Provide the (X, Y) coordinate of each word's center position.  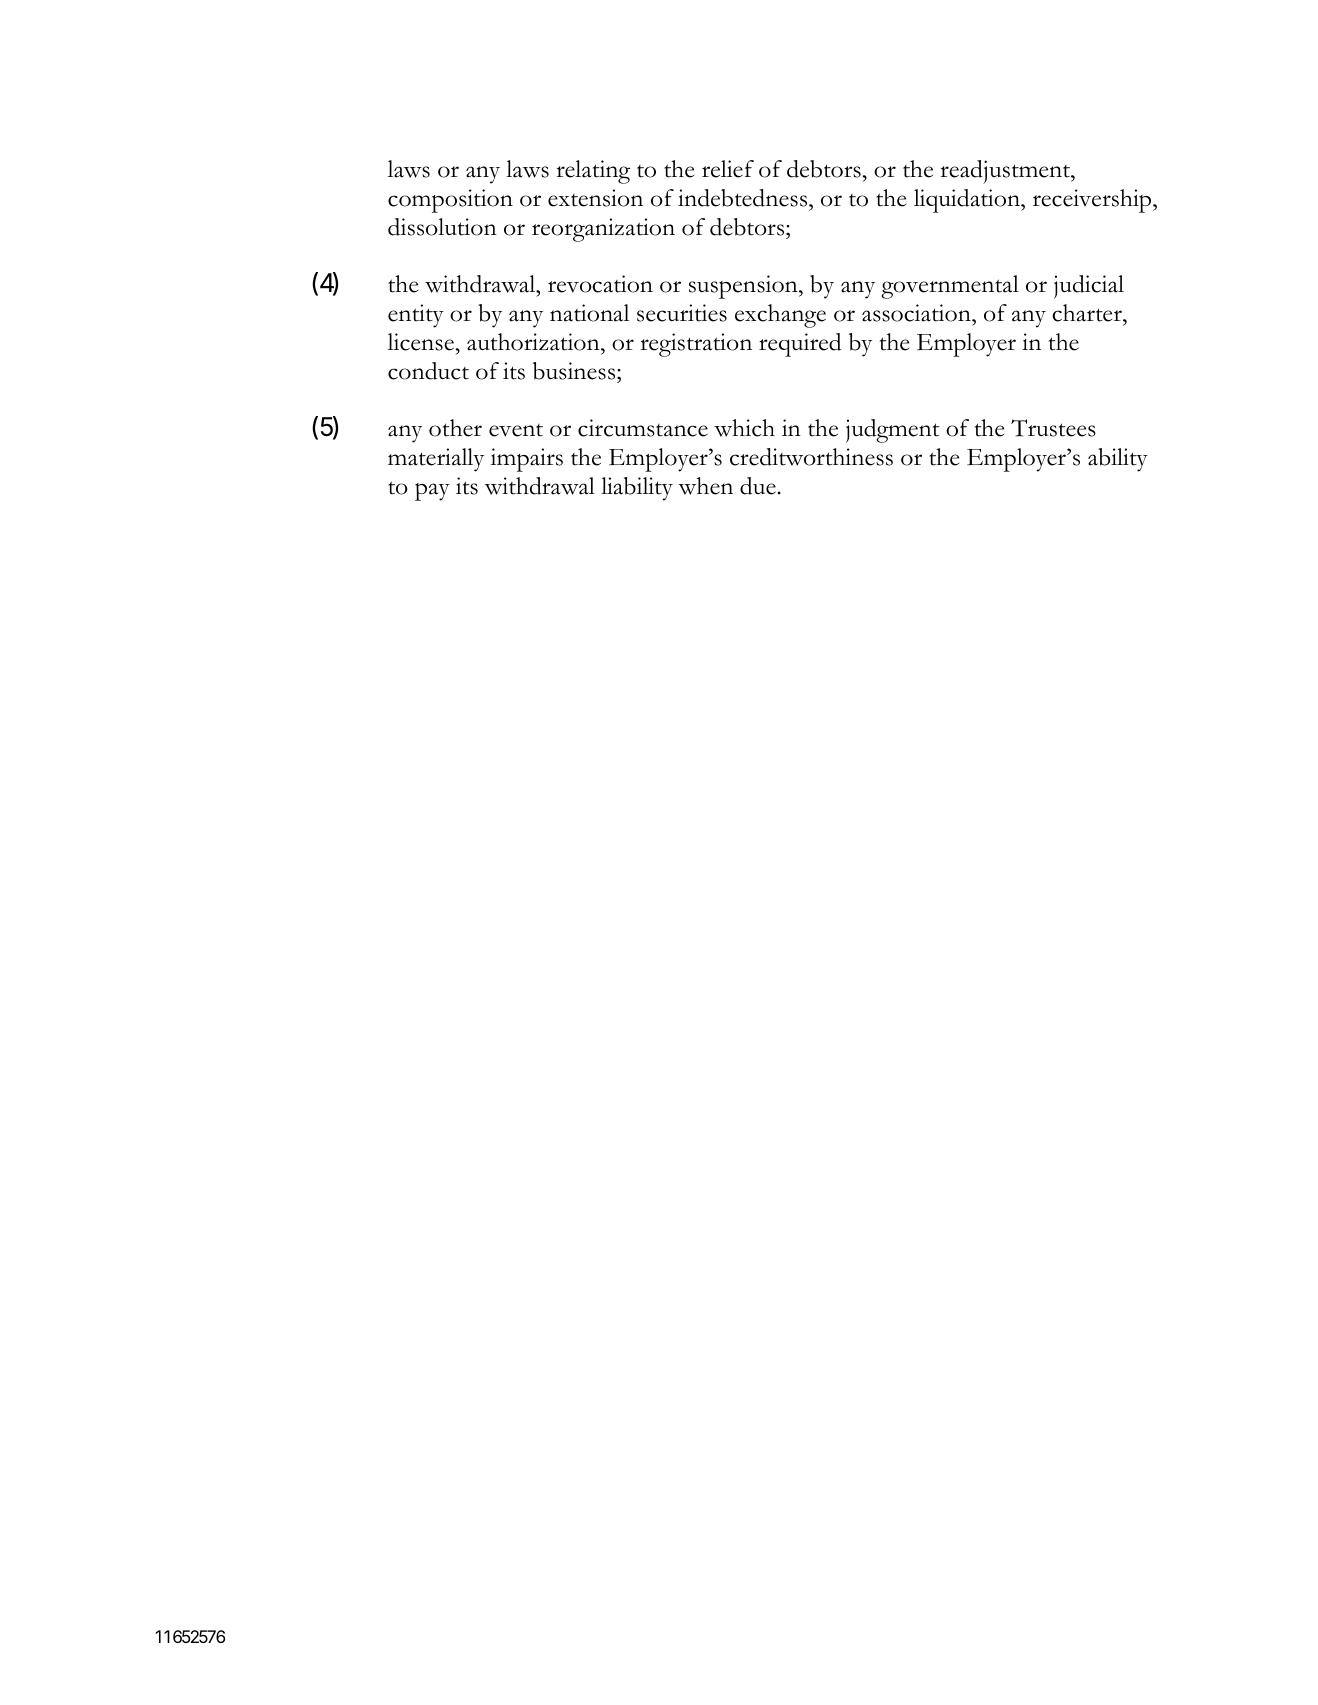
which (744, 428)
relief (728, 169)
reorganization (603, 230)
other (455, 428)
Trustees (1053, 428)
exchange (780, 316)
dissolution (442, 227)
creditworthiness (811, 457)
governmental (950, 287)
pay (432, 492)
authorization (534, 342)
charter (1088, 313)
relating (593, 172)
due (758, 486)
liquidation (968, 201)
